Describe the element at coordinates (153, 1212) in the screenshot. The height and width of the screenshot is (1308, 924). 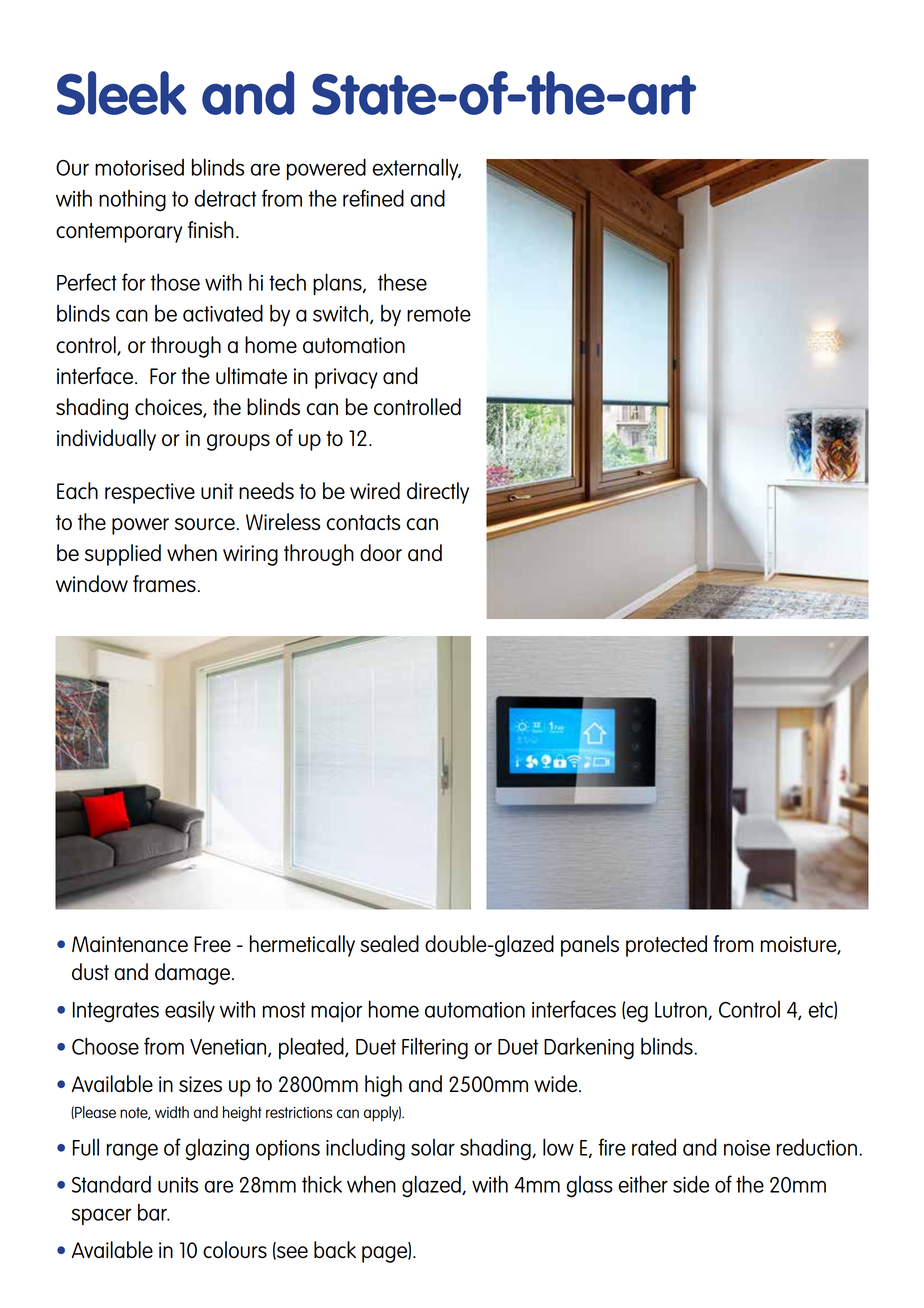
I see `bar` at that location.
